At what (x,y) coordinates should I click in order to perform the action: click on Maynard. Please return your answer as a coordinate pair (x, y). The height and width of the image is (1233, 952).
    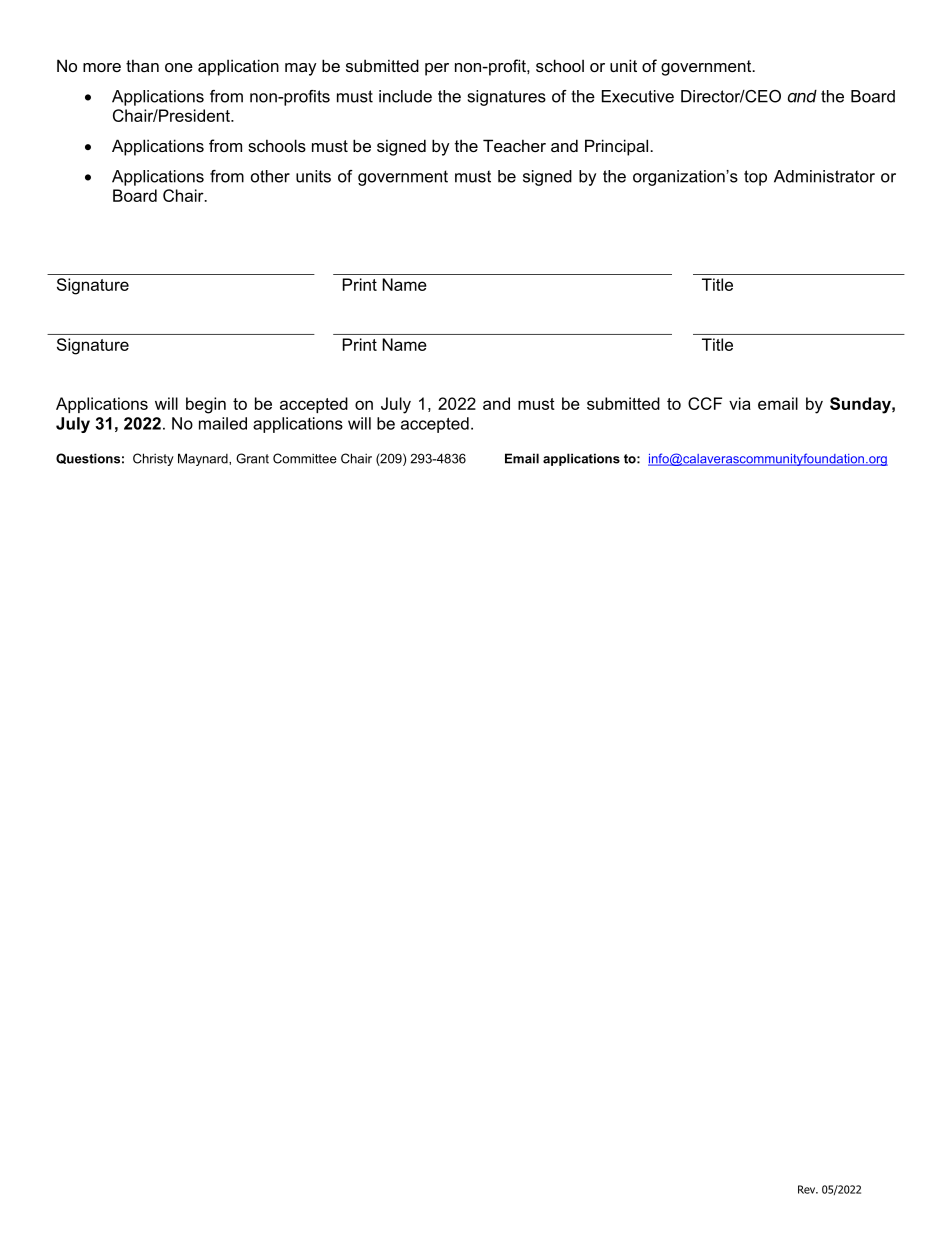
    Looking at the image, I should click on (204, 459).
